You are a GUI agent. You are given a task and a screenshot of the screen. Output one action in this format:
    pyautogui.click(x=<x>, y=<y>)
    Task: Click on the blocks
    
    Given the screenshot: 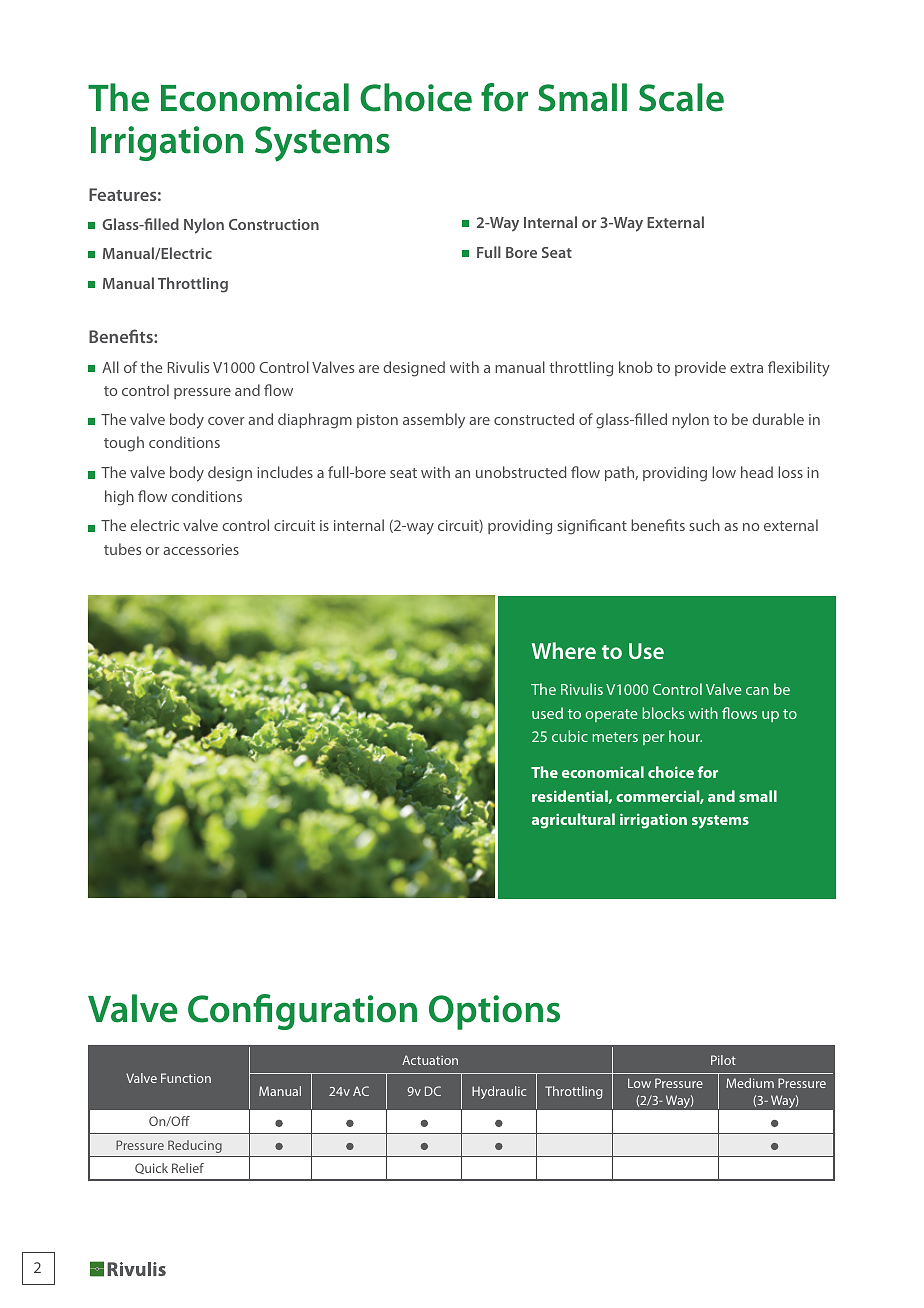 What is the action you would take?
    pyautogui.click(x=663, y=713)
